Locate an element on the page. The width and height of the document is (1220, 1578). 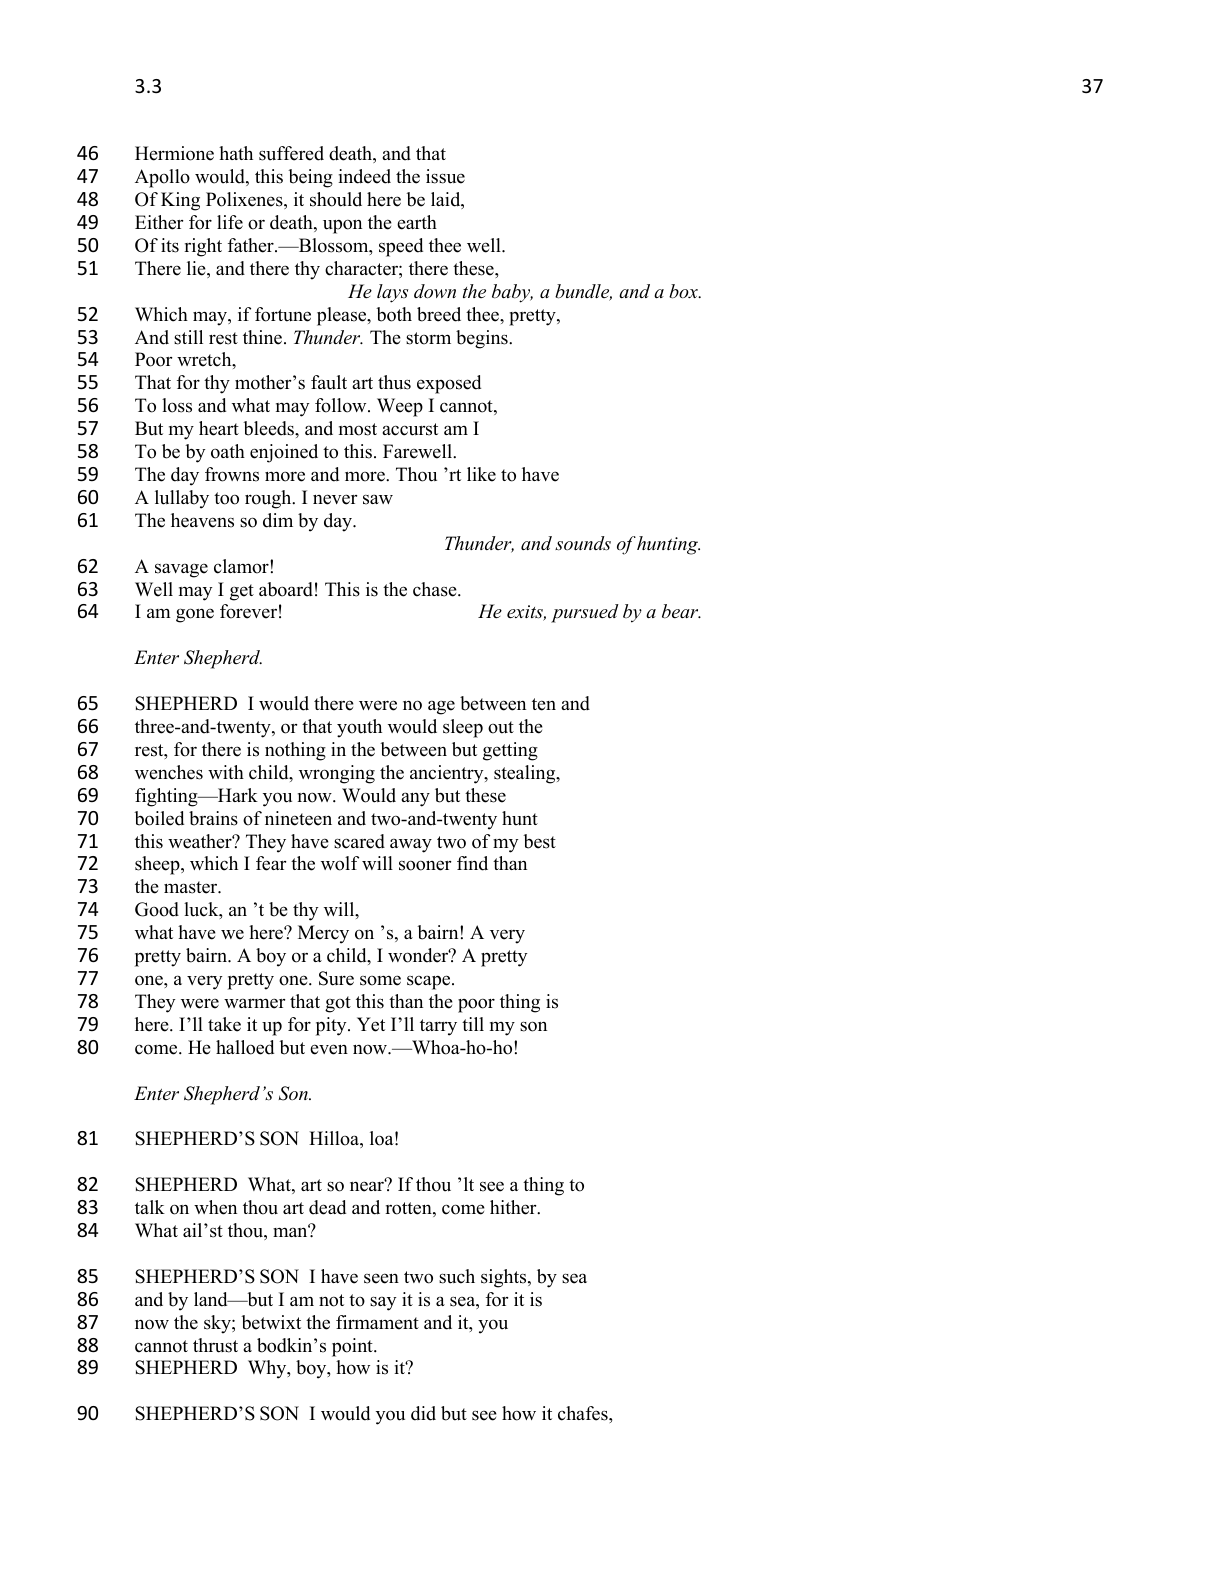
sounds is located at coordinates (583, 543).
